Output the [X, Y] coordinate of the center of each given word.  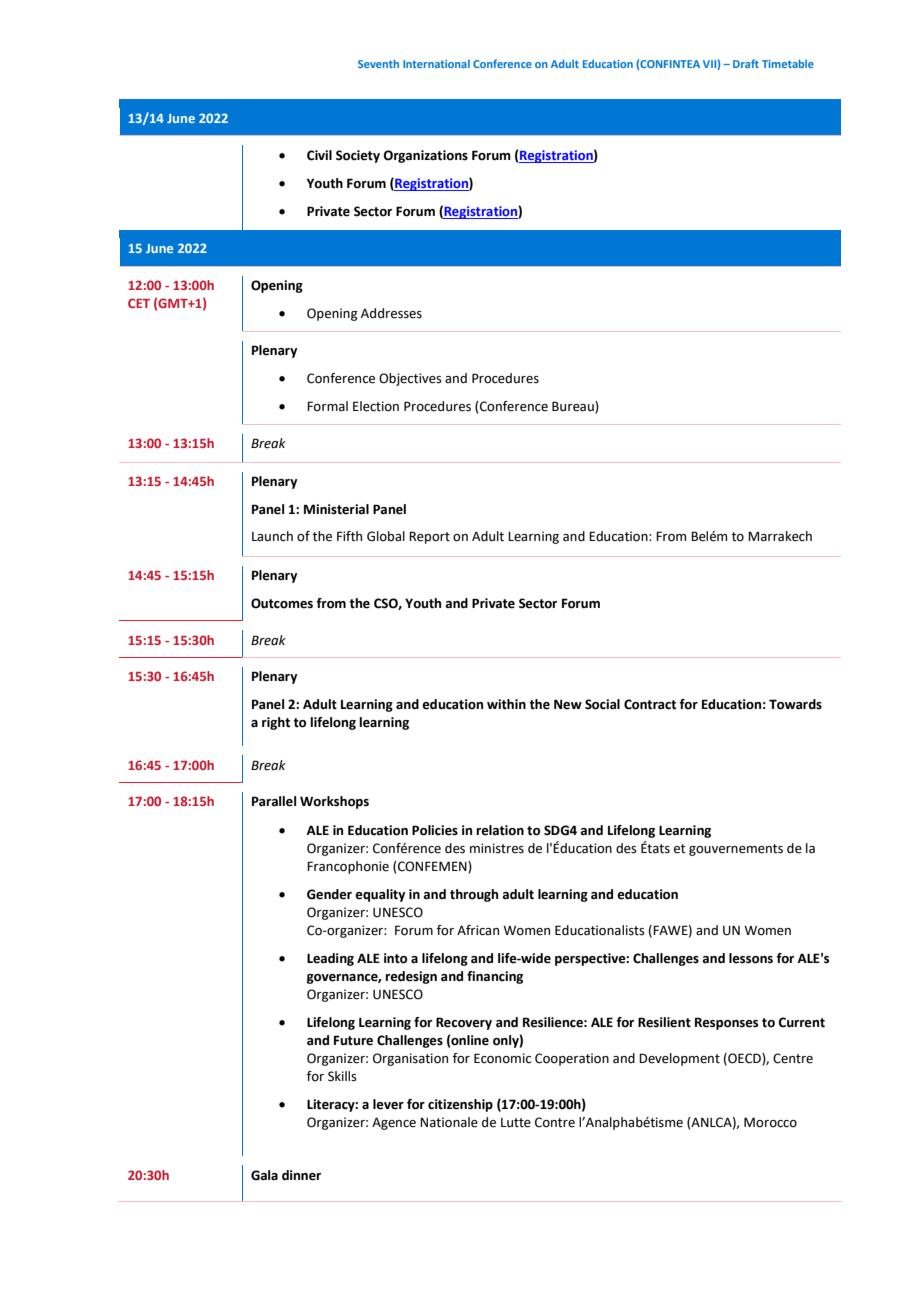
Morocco [770, 1122]
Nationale [449, 1122]
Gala [264, 1175]
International [436, 64]
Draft [746, 63]
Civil [319, 155]
